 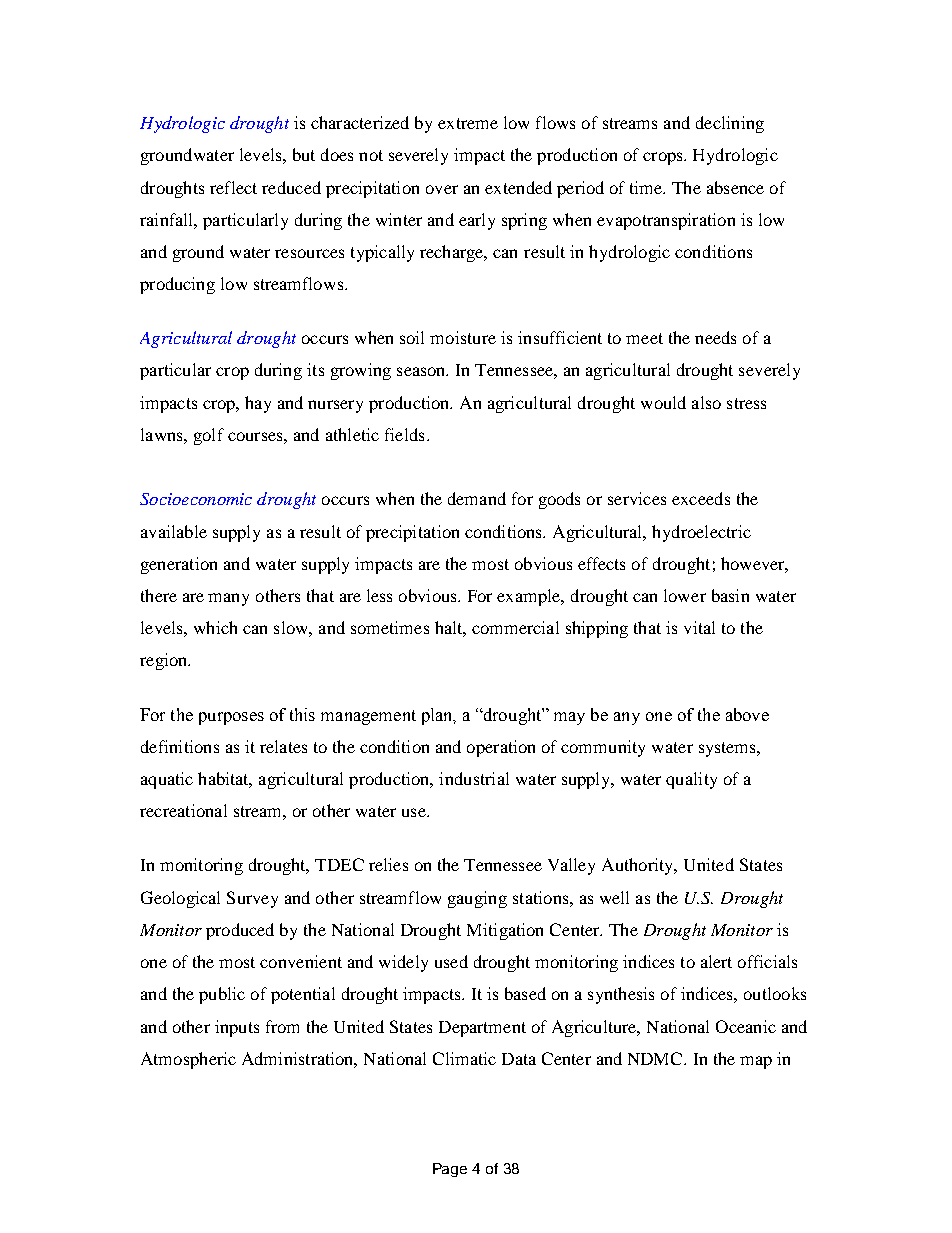 I want to click on declining, so click(x=730, y=124).
